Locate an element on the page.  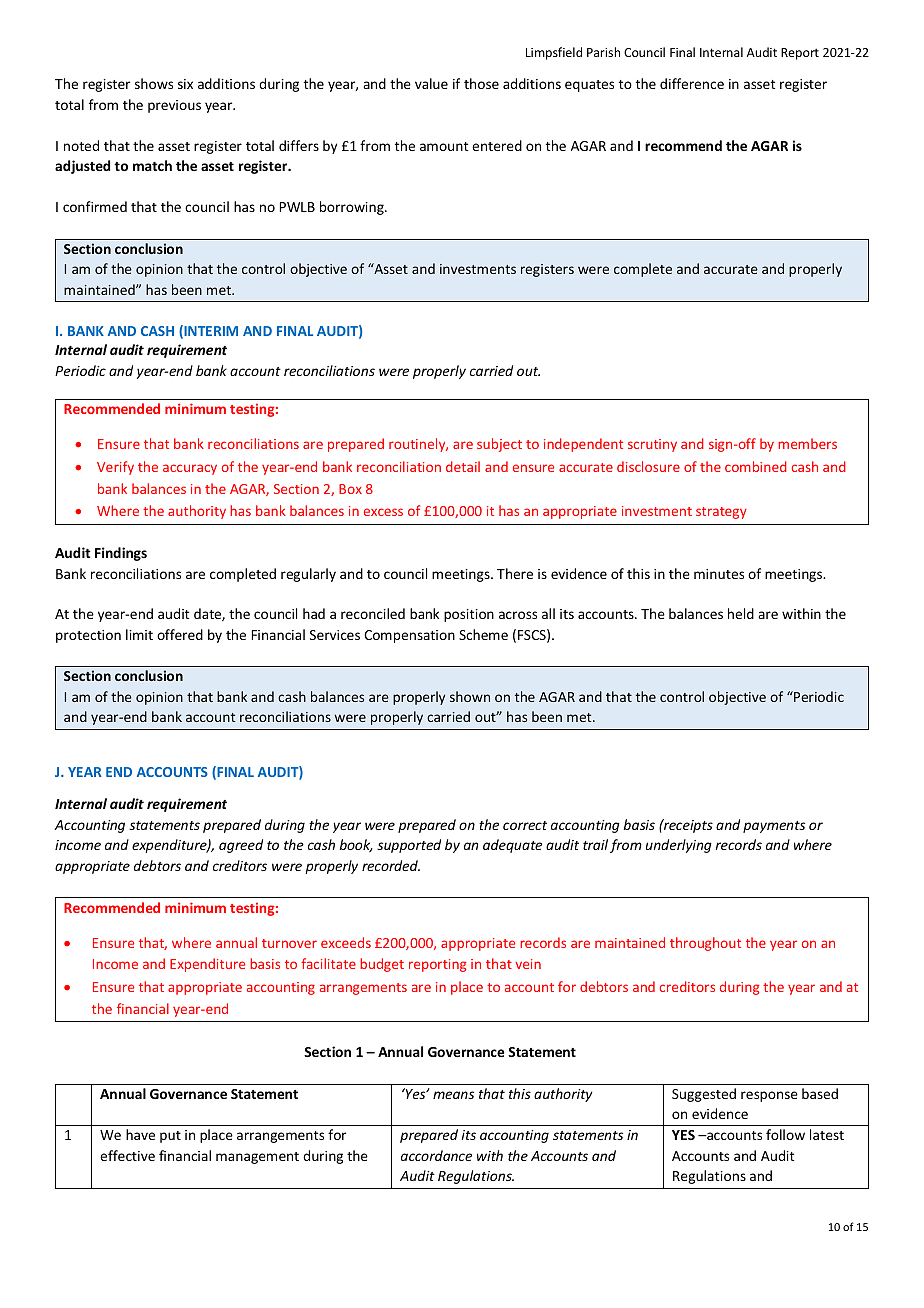
follow is located at coordinates (785, 1134).
